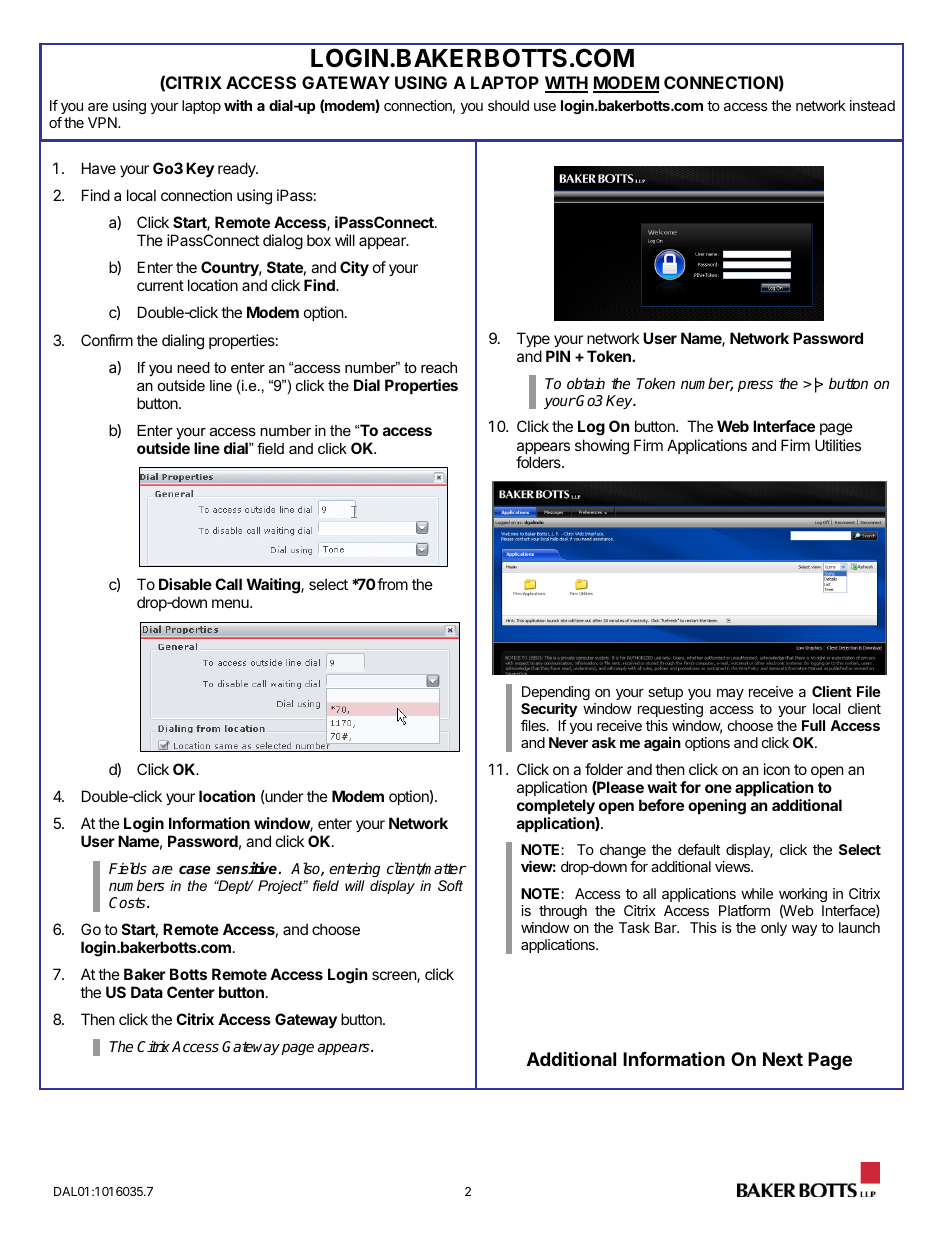  I want to click on Next, so click(783, 1059).
